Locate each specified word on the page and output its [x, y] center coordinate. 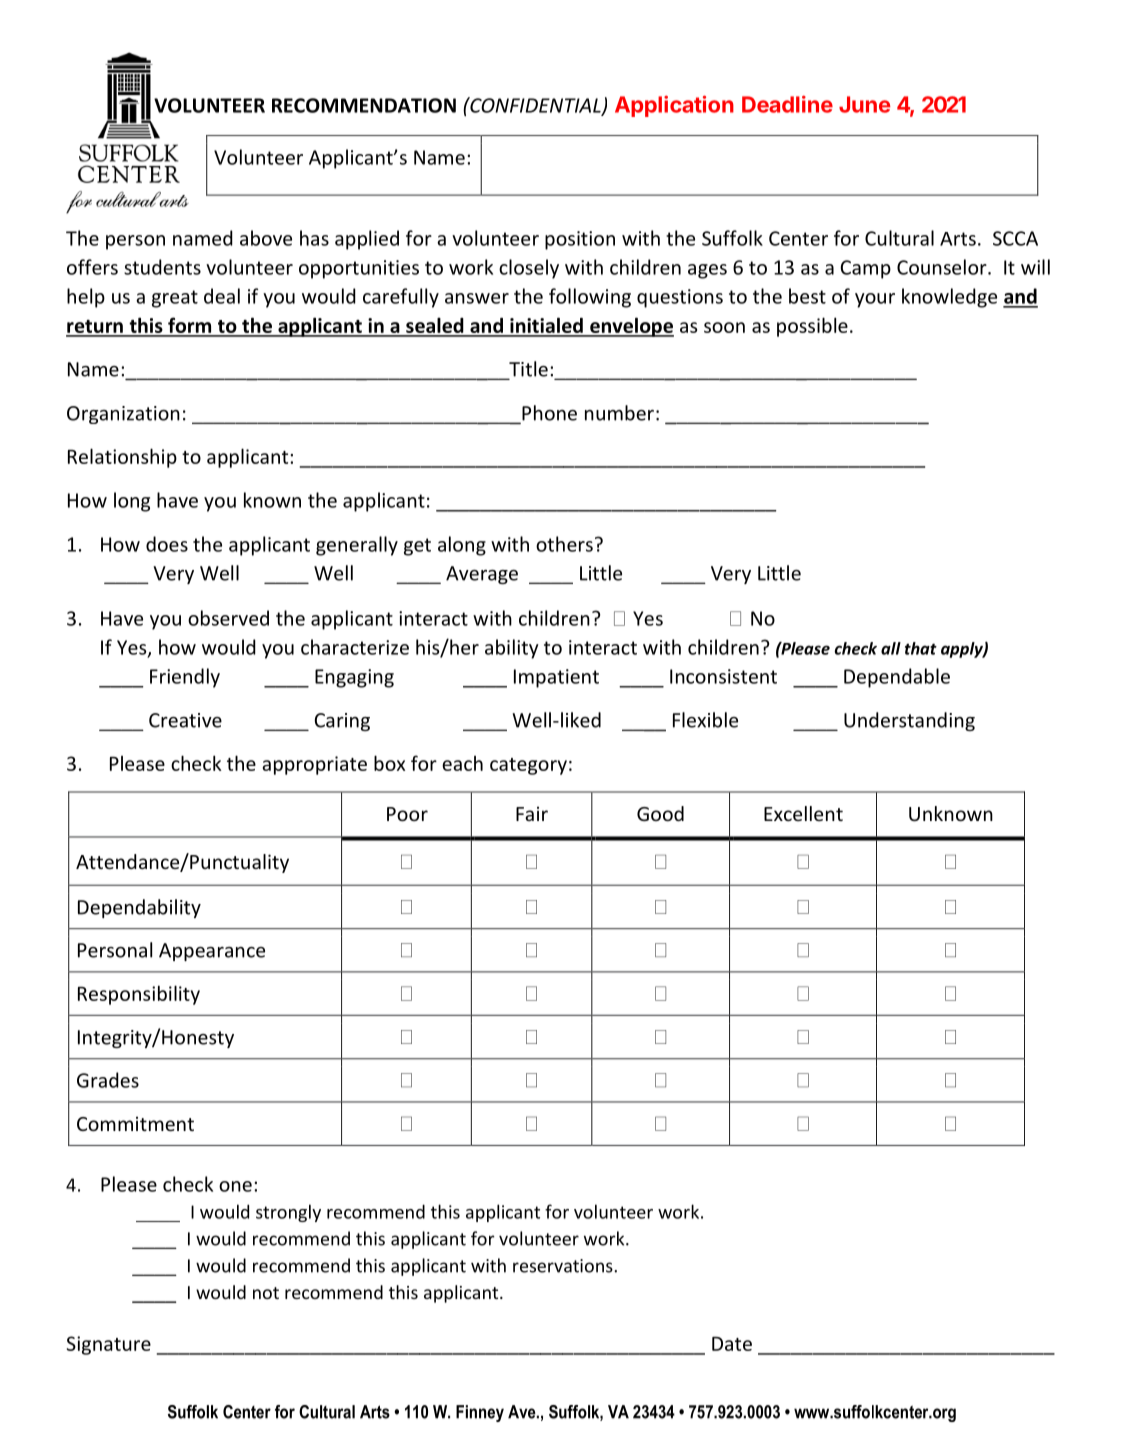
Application [674, 106]
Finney [480, 1413]
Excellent [803, 813]
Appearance [212, 952]
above [266, 238]
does [167, 544]
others [564, 544]
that [921, 648]
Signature [109, 1345]
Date [732, 1344]
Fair [532, 813]
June [864, 104]
